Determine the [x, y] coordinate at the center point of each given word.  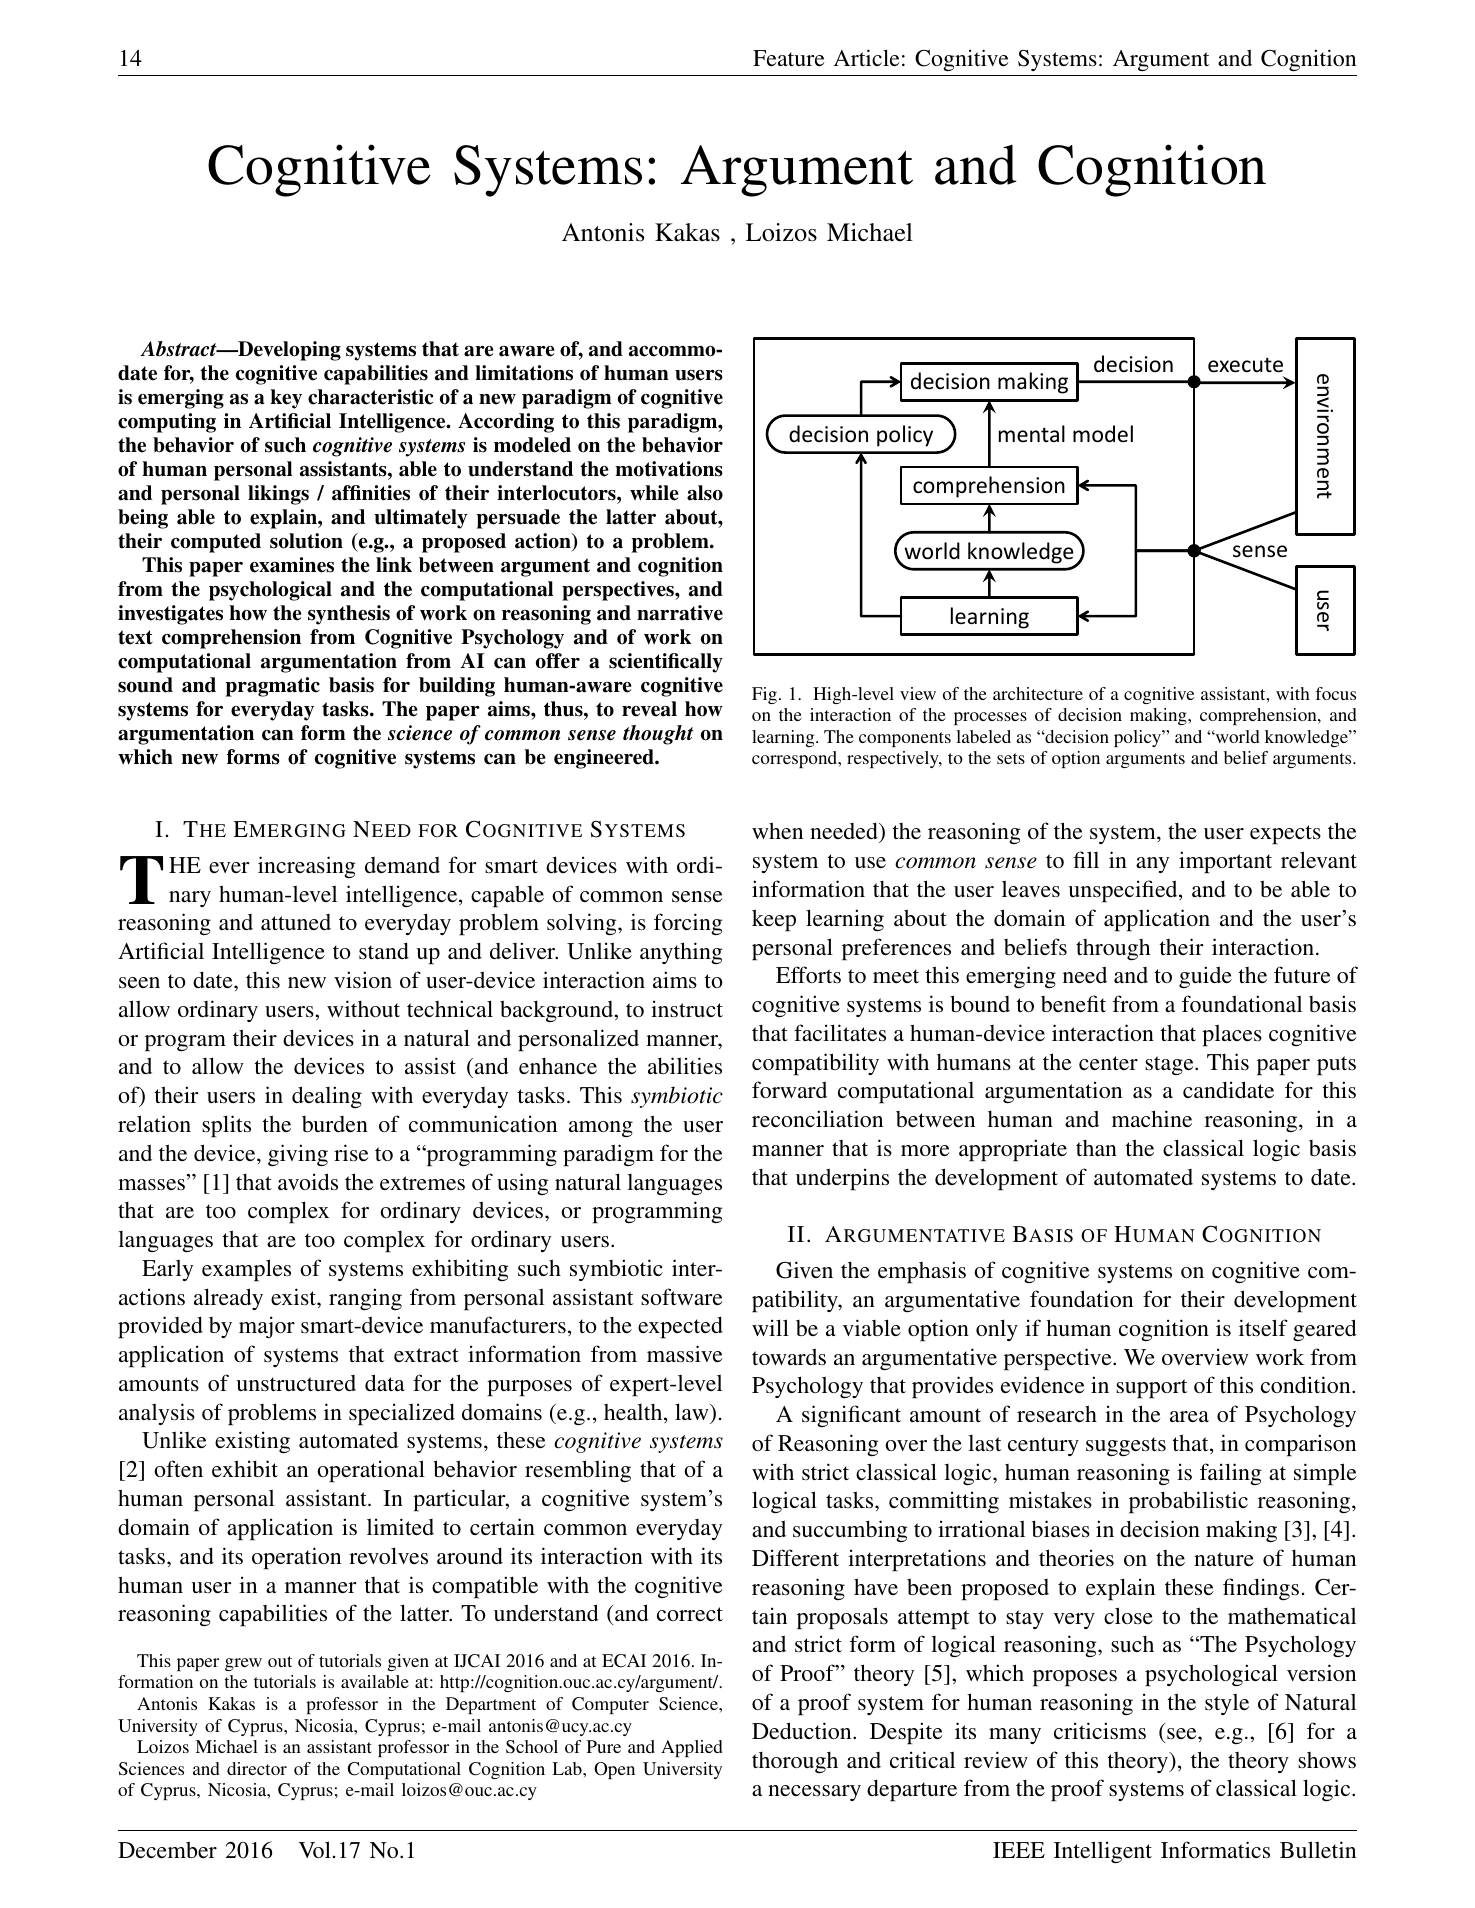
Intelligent [1103, 1852]
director [257, 1768]
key [286, 399]
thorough [795, 1763]
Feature [789, 58]
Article [866, 57]
